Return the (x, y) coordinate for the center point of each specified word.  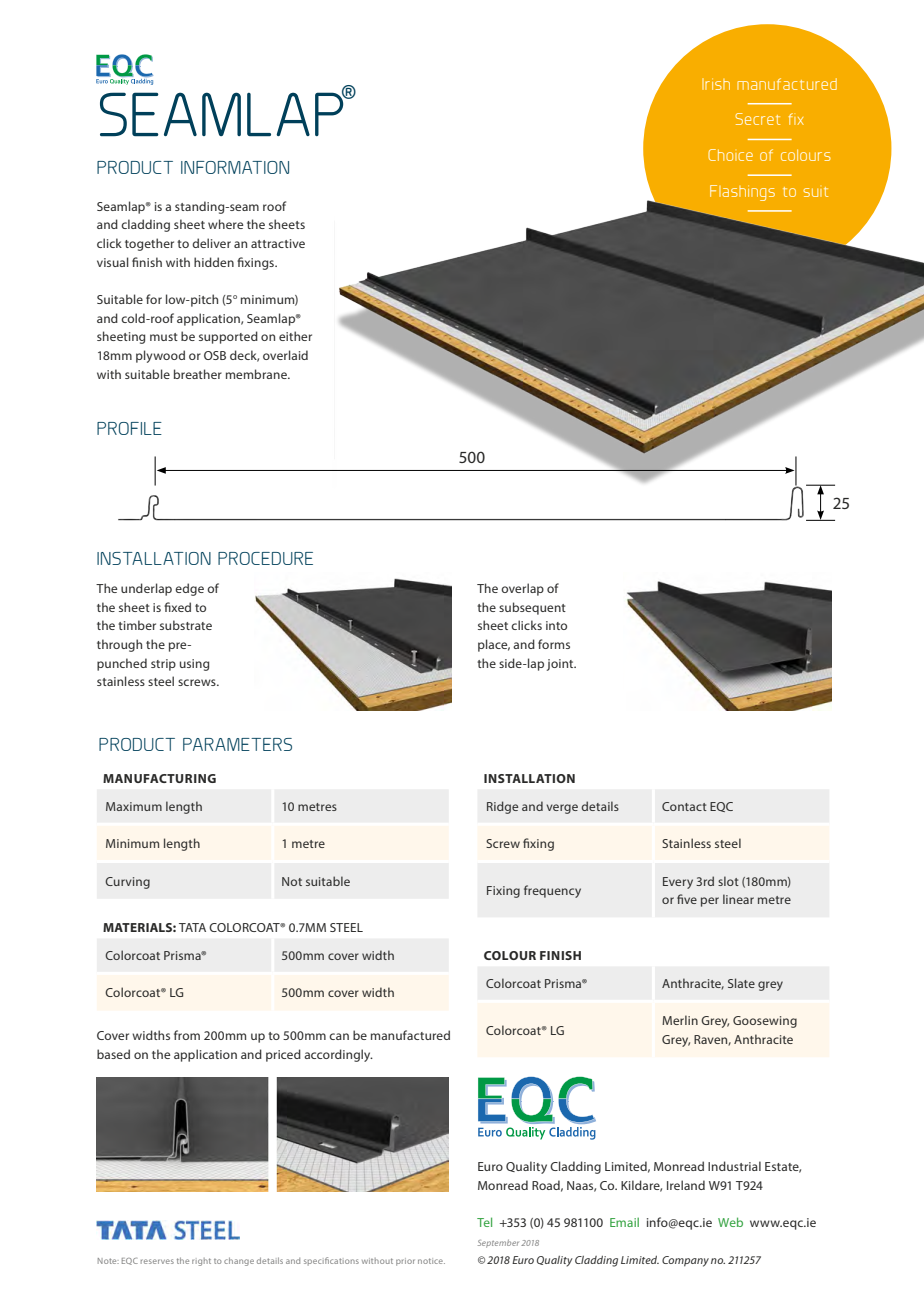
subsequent (532, 608)
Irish (716, 84)
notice (431, 1261)
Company (685, 1261)
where (226, 224)
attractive (278, 243)
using (194, 665)
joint (561, 665)
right (201, 1262)
